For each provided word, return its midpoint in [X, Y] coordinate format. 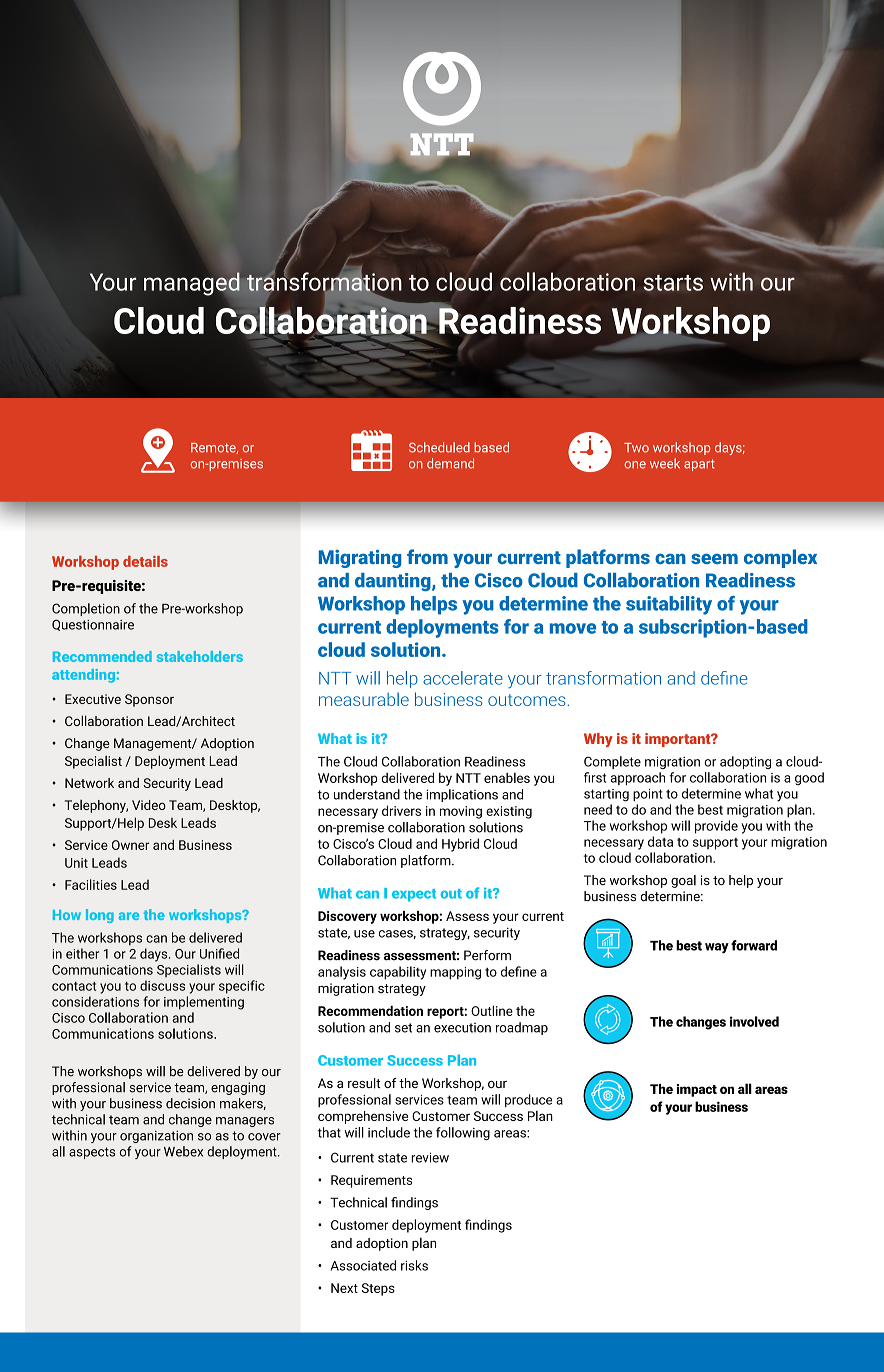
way [717, 948]
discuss [162, 985]
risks [414, 1265]
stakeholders [200, 656]
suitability [669, 605]
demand [450, 463]
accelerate [463, 678]
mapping [455, 973]
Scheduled [439, 447]
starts [673, 283]
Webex [183, 1151]
